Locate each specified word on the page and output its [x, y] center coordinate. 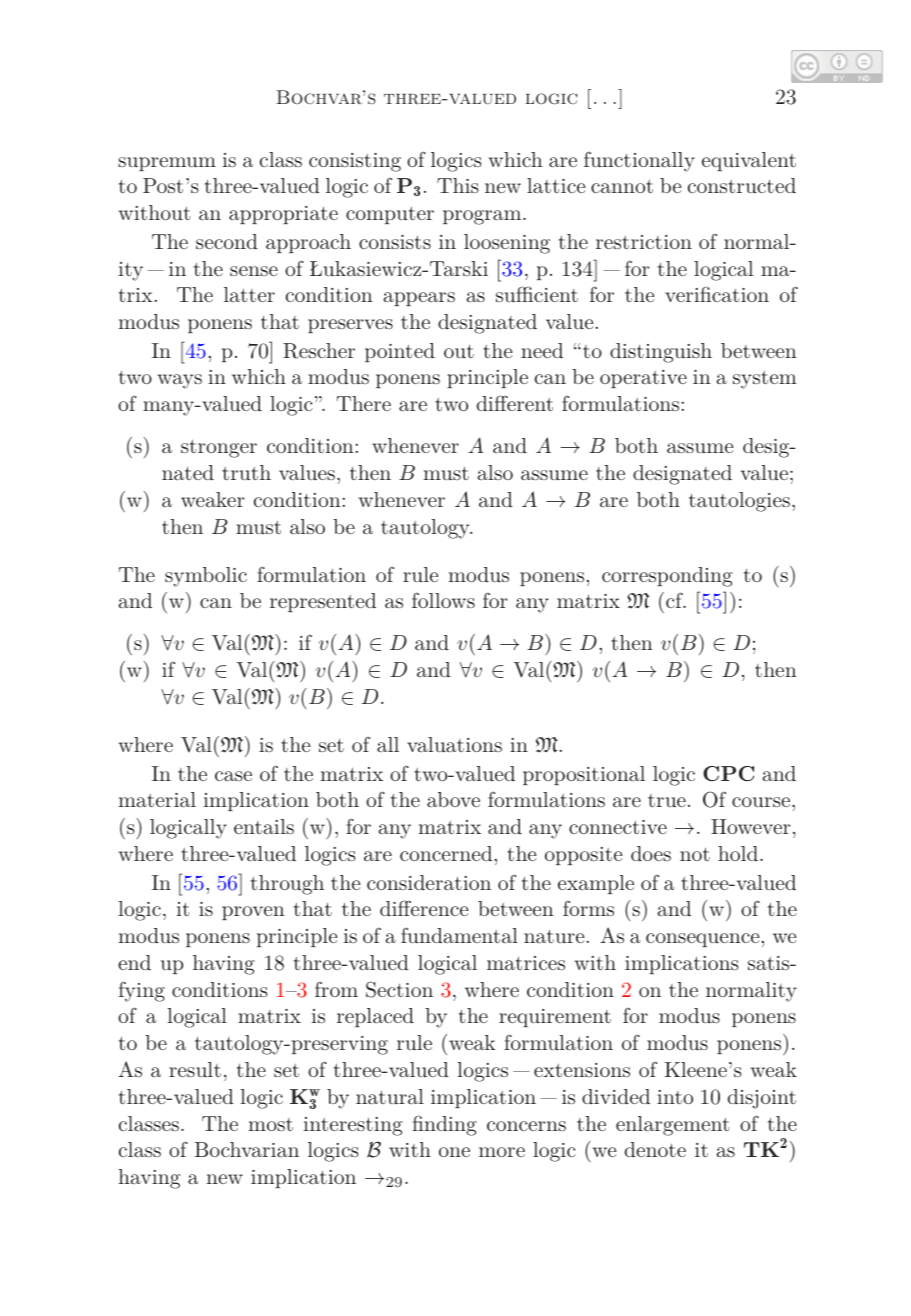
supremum [167, 164]
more [502, 1152]
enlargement [672, 1126]
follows [443, 600]
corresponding [667, 577]
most [271, 1124]
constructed [742, 185]
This [458, 185]
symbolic [206, 577]
